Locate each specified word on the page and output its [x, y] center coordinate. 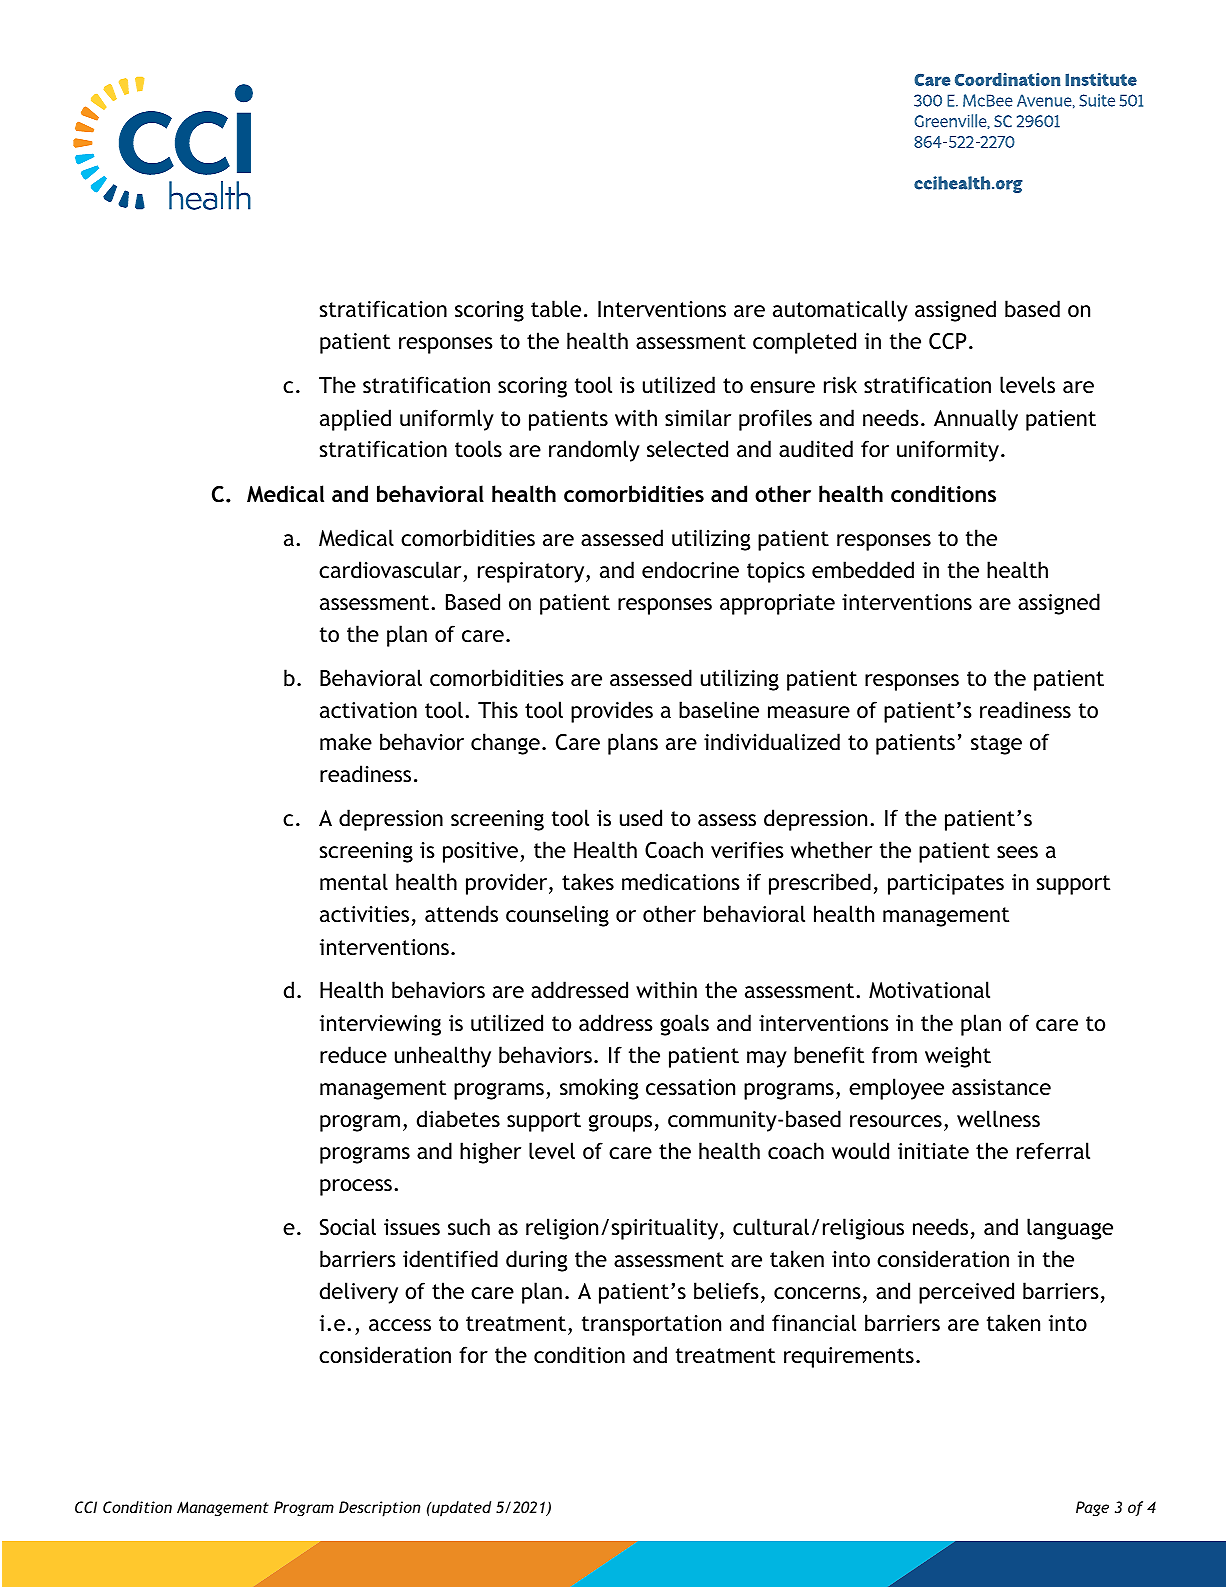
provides [612, 712]
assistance [1001, 1087]
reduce [353, 1055]
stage [996, 745]
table [556, 308]
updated [460, 1509]
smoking [599, 1089]
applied [355, 420]
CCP [947, 341]
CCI [86, 1507]
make [346, 741]
